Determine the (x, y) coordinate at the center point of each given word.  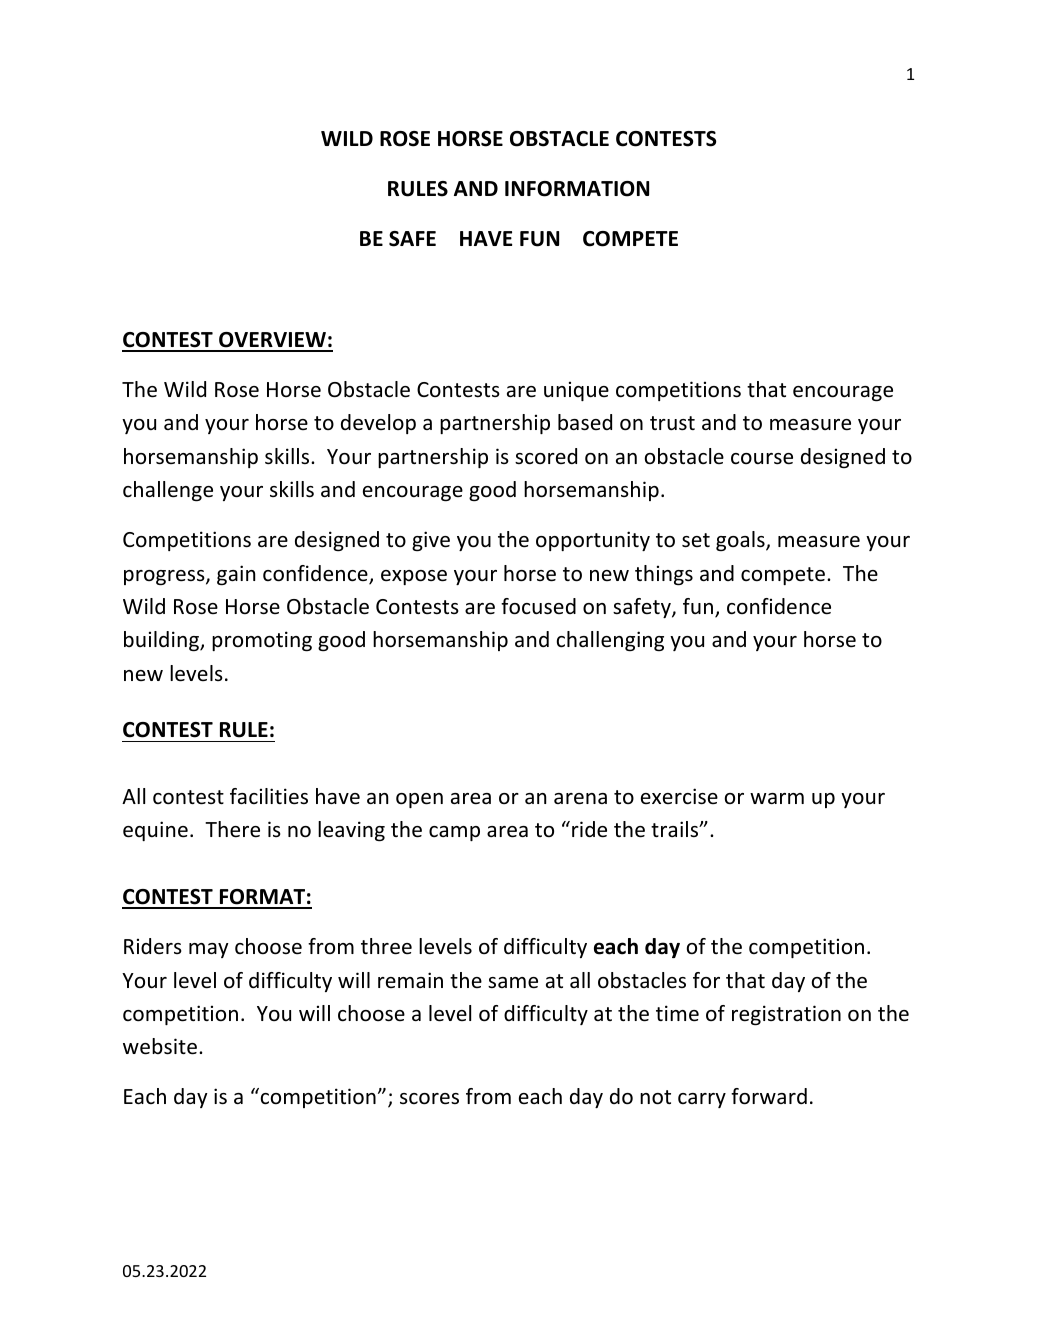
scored (546, 456)
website (160, 1046)
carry (702, 1100)
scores (429, 1099)
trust (672, 423)
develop (378, 424)
